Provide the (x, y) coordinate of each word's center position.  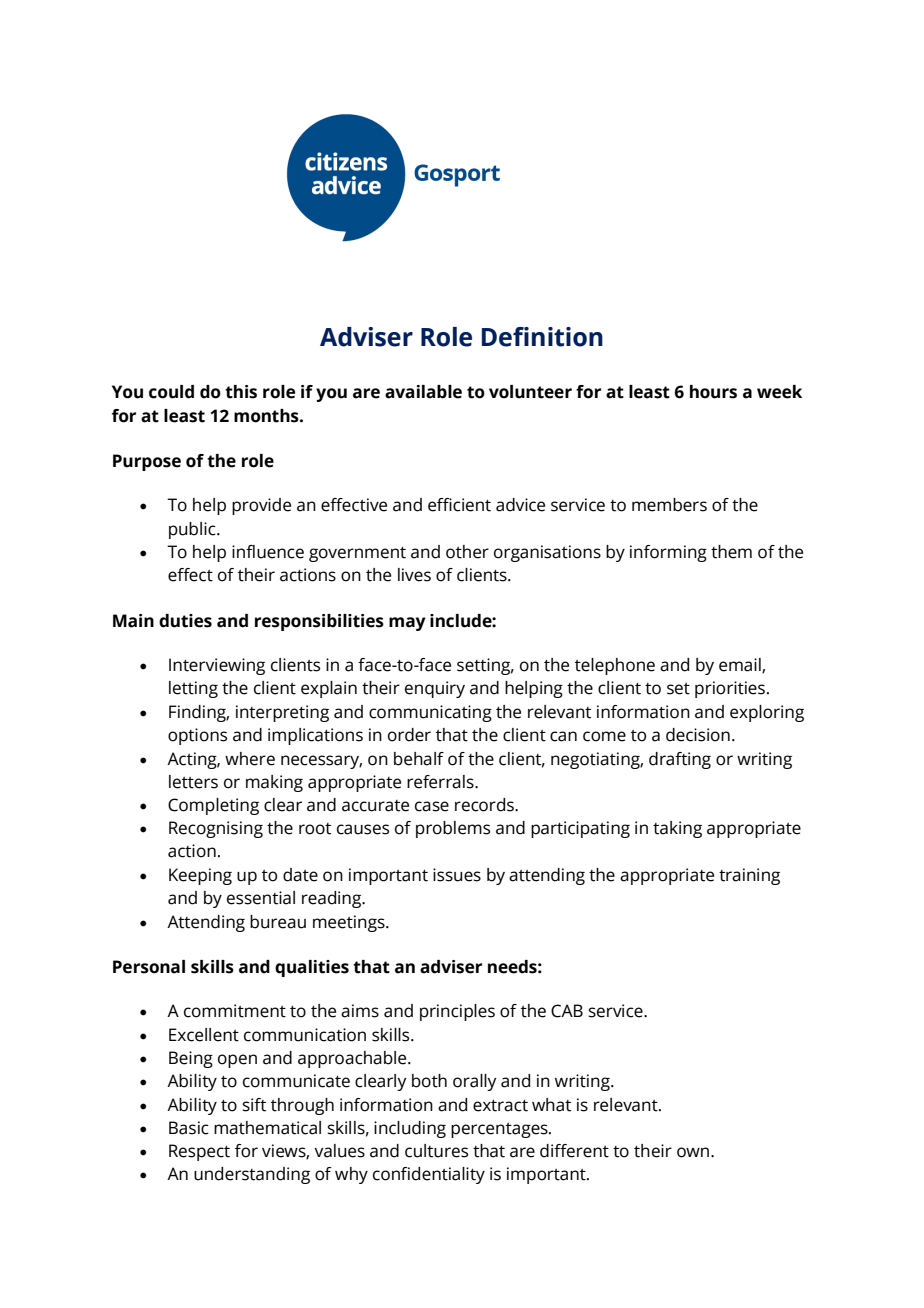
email (741, 666)
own (694, 1152)
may (407, 624)
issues (457, 875)
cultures (436, 1151)
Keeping (200, 876)
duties (185, 621)
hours (713, 392)
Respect (199, 1152)
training (749, 876)
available (423, 392)
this (241, 392)
